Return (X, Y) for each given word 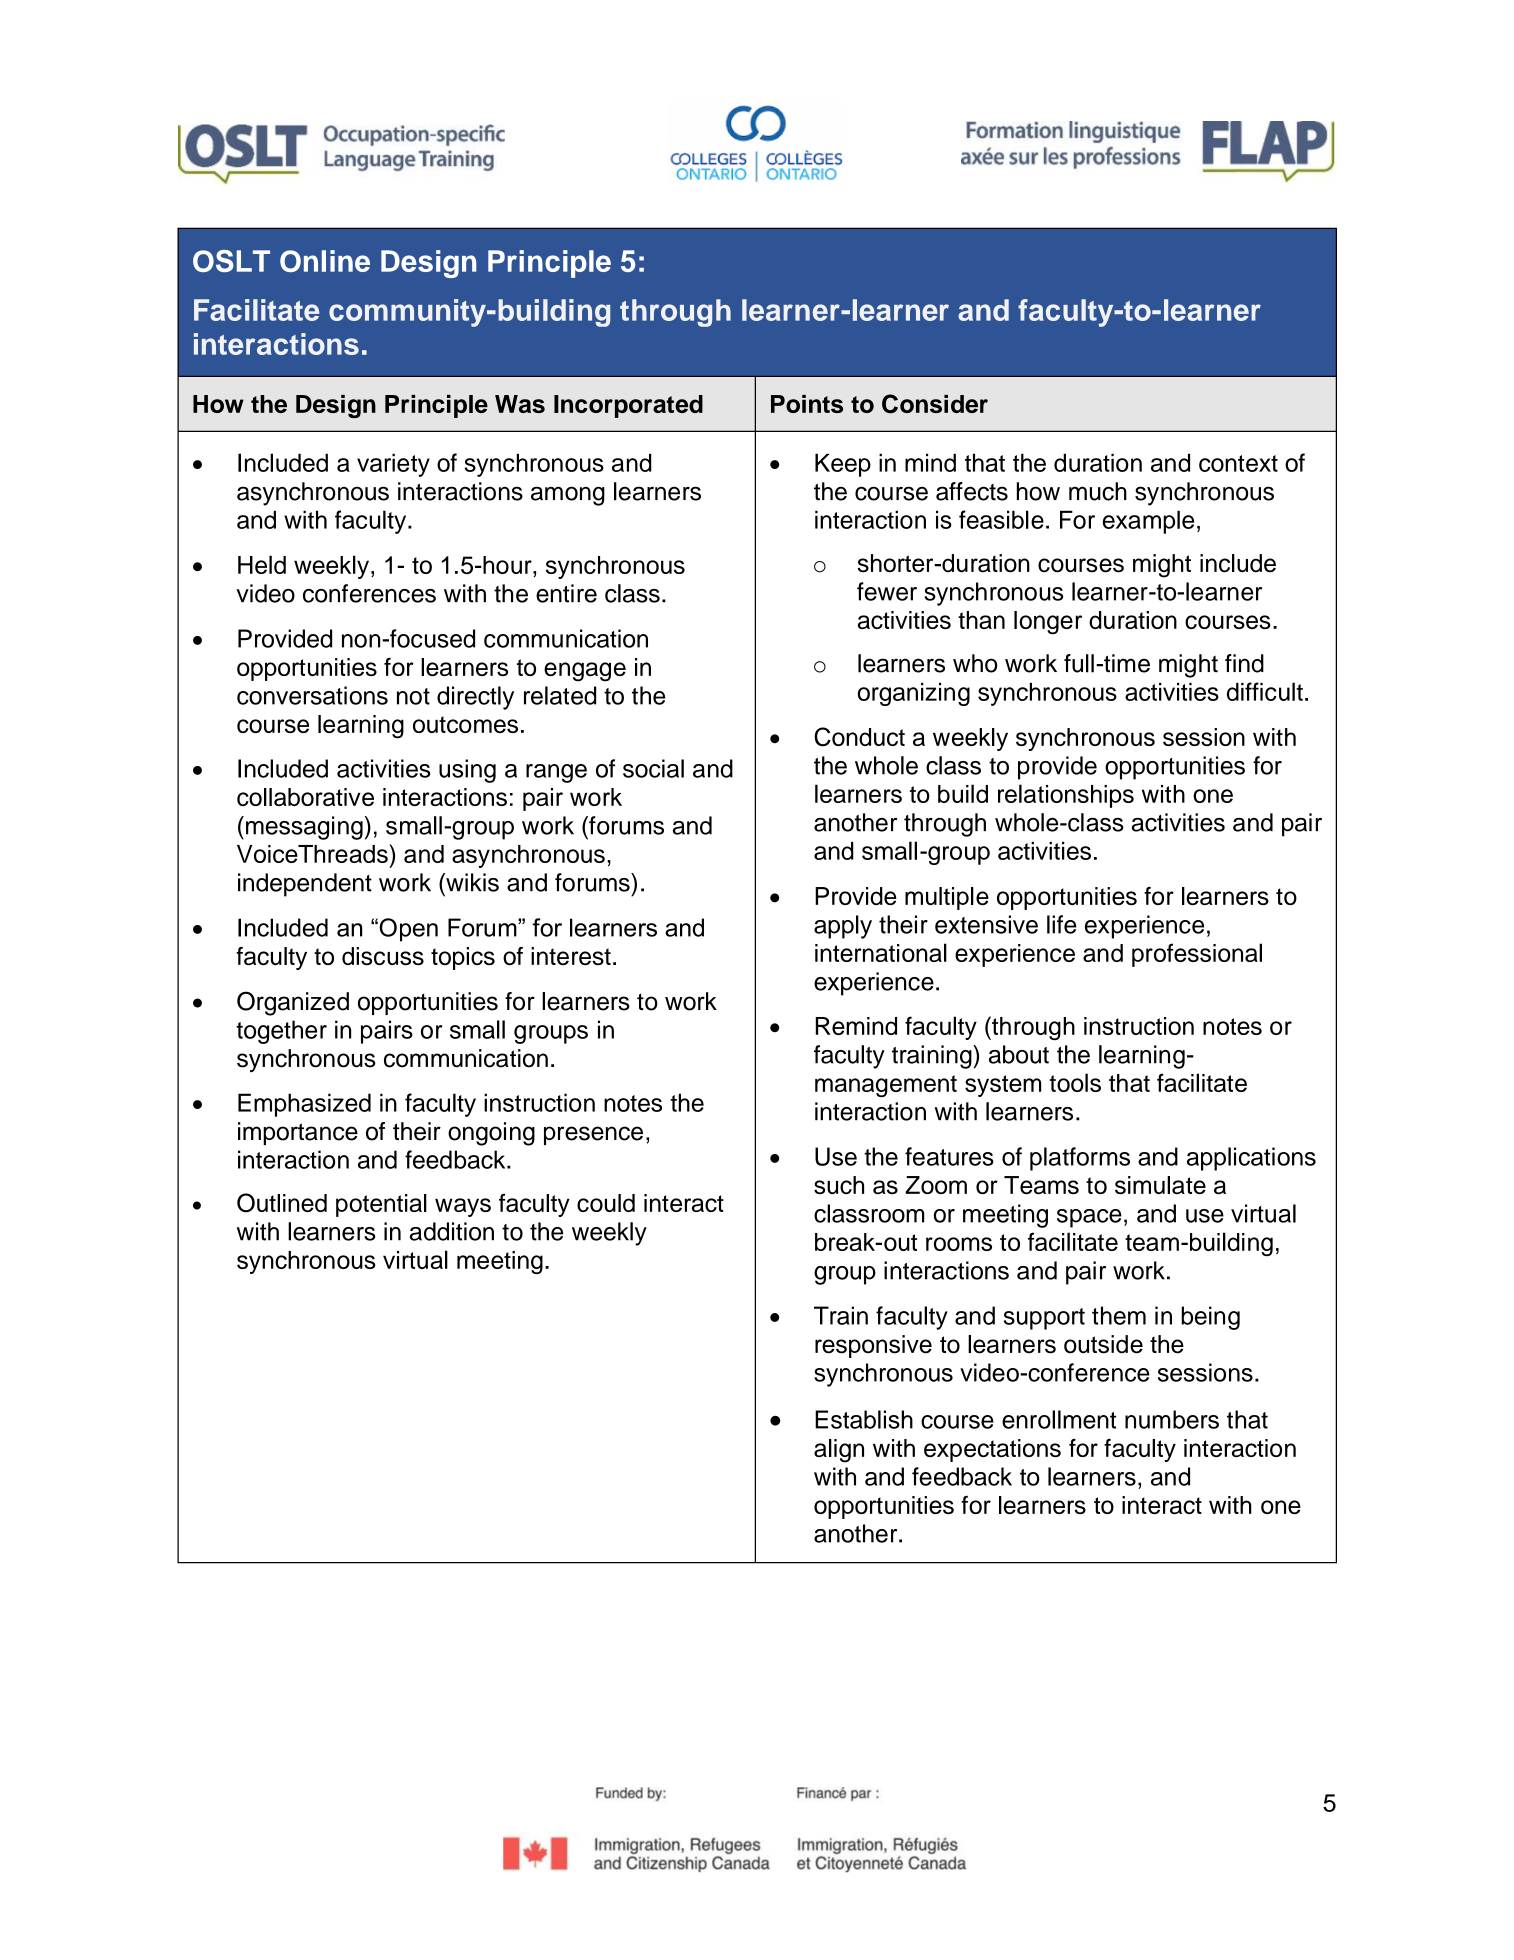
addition (452, 1231)
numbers (1172, 1419)
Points (807, 404)
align (839, 1451)
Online (325, 261)
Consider (935, 404)
